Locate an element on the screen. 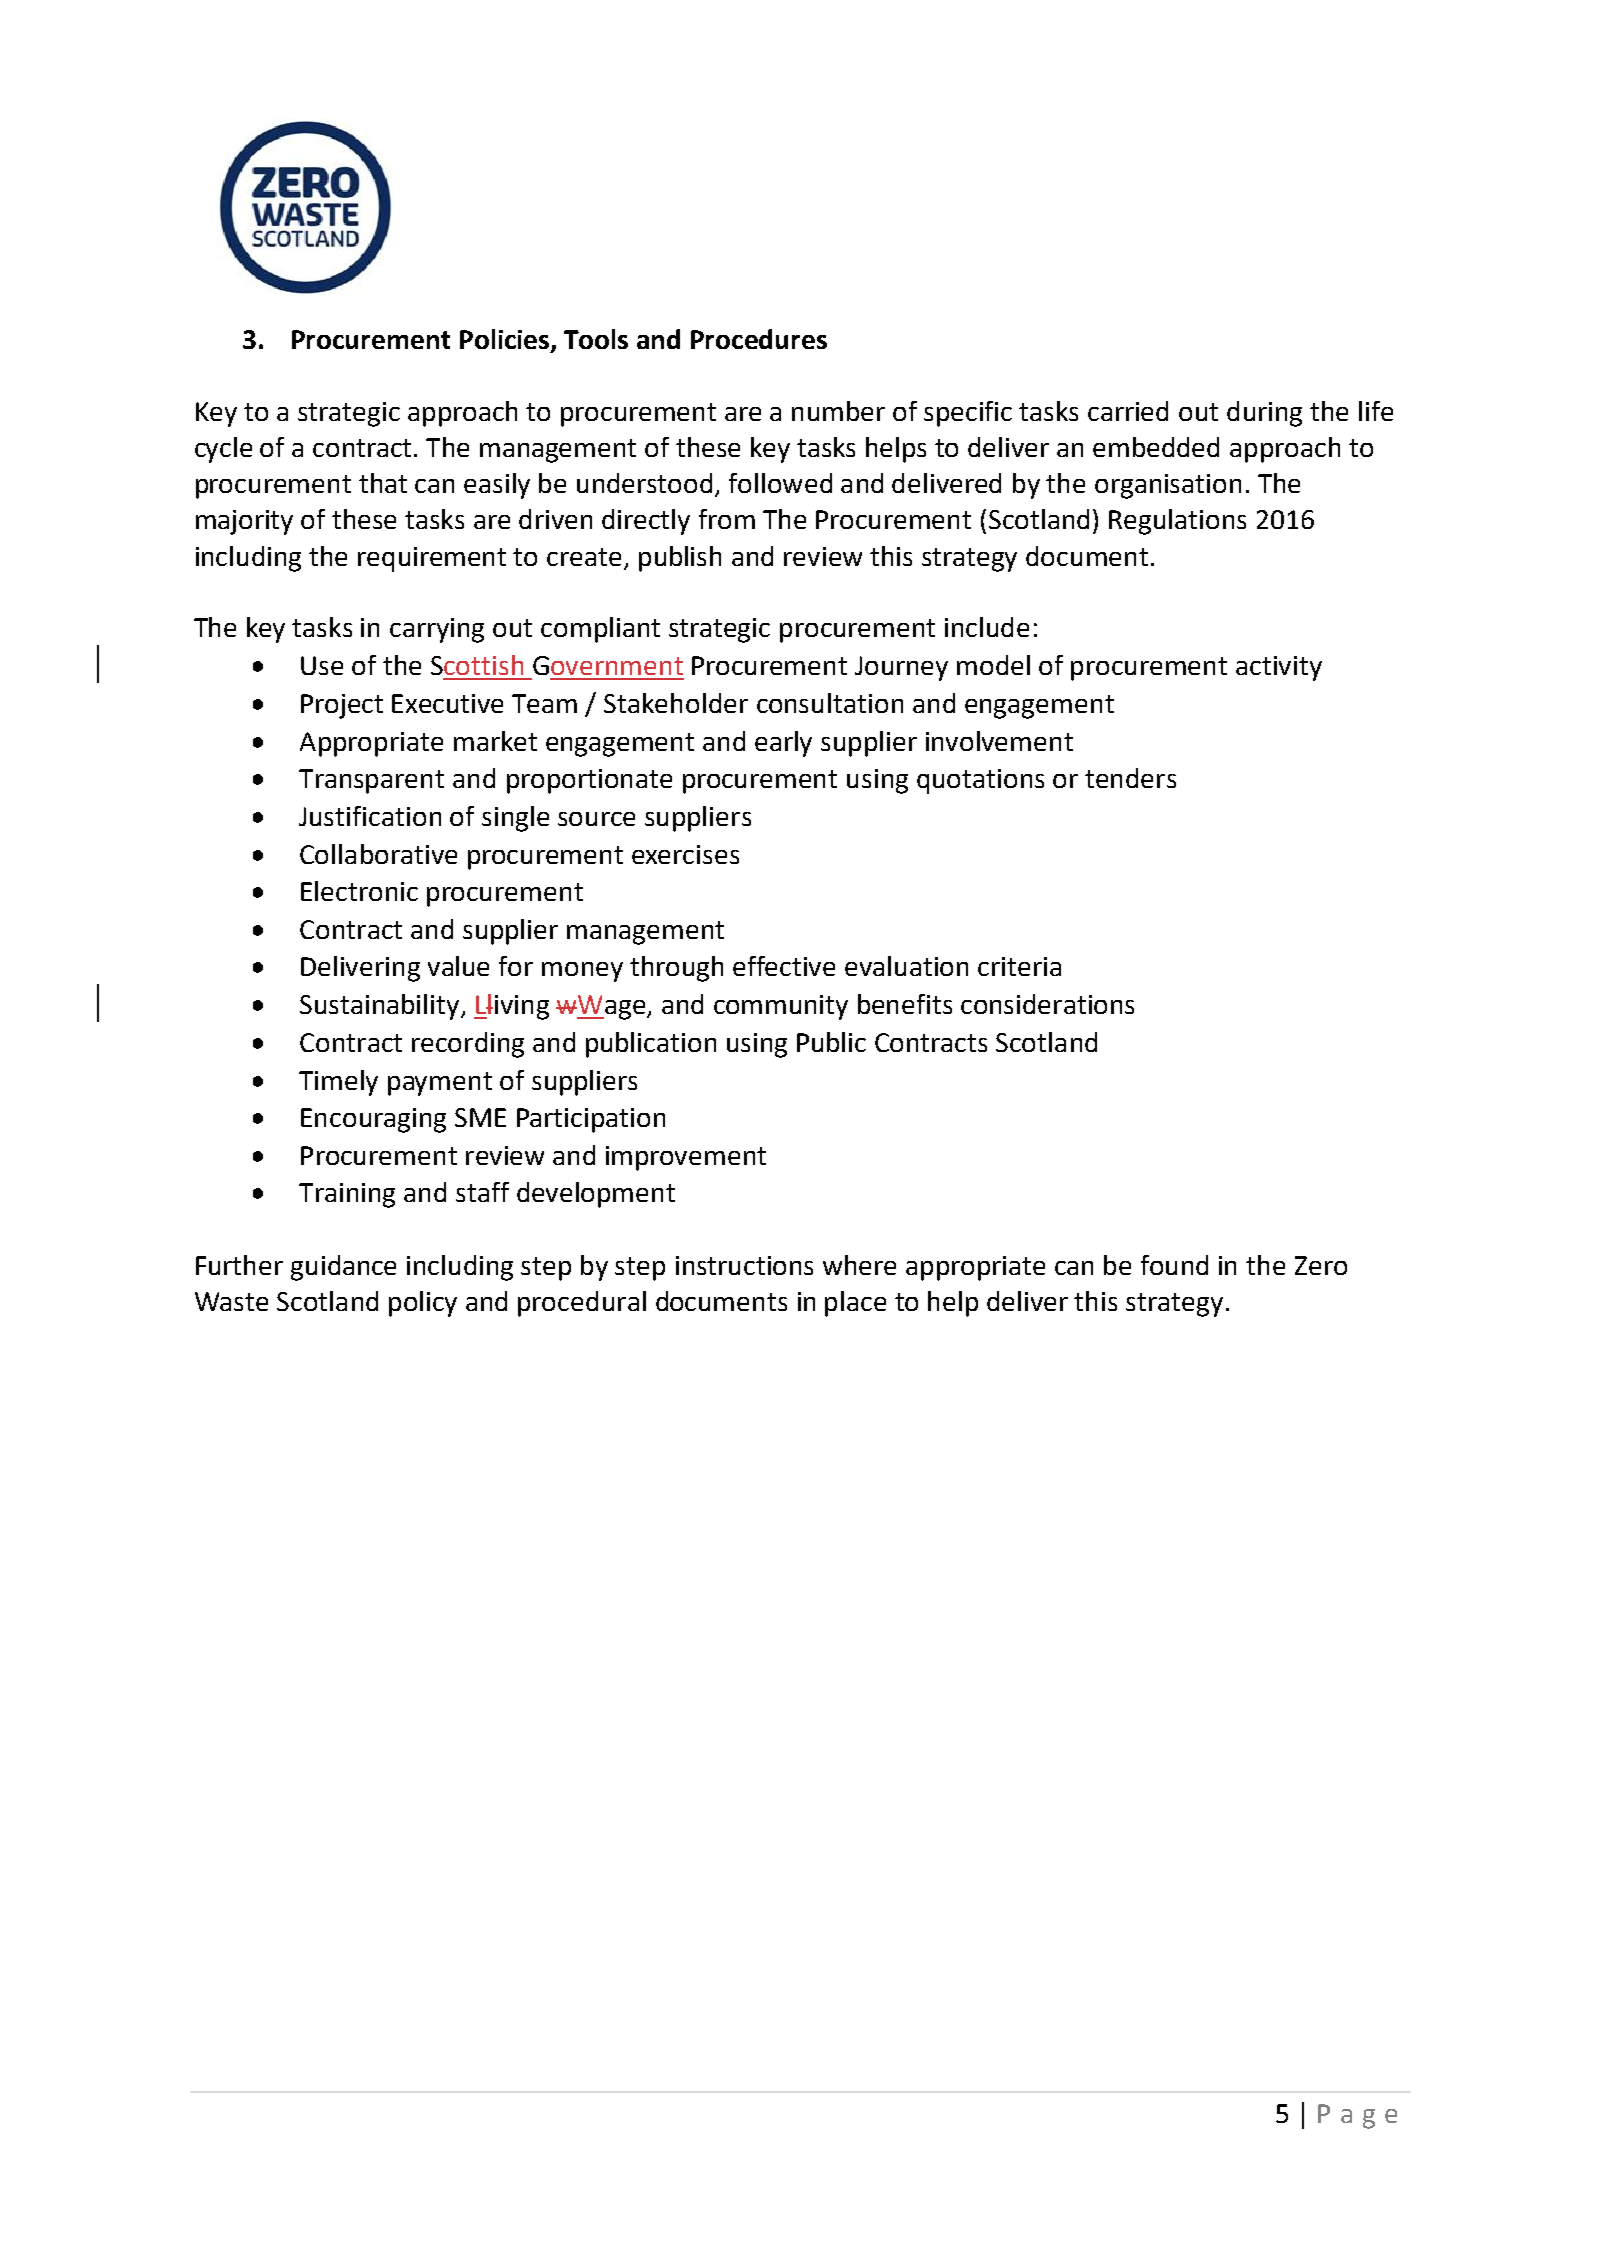 The image size is (1600, 2262). guidance is located at coordinates (343, 1268).
